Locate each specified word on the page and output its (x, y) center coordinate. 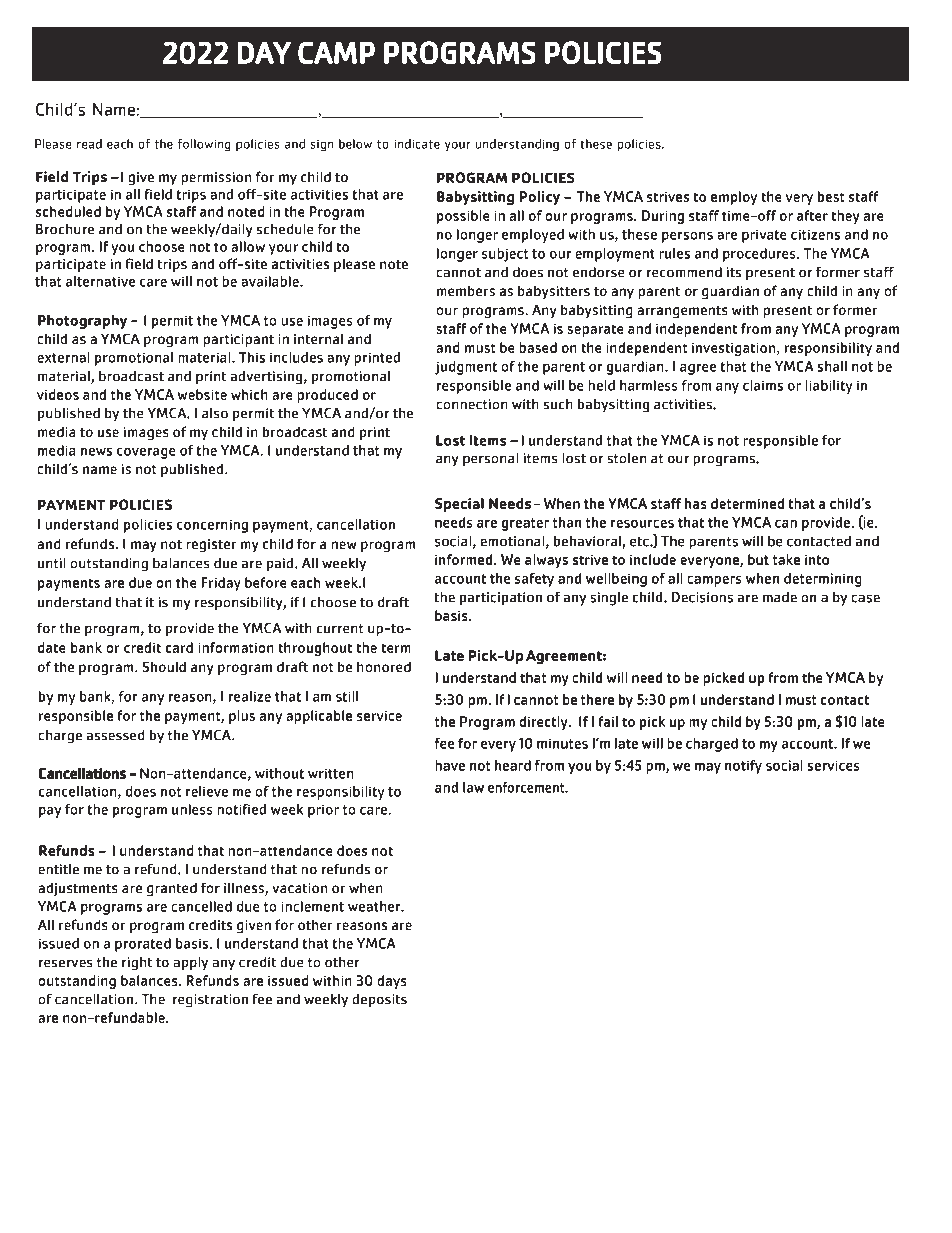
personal (491, 460)
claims (763, 385)
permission (216, 178)
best (831, 196)
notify (743, 767)
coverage (146, 453)
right (137, 964)
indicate (417, 144)
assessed (115, 735)
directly (544, 723)
